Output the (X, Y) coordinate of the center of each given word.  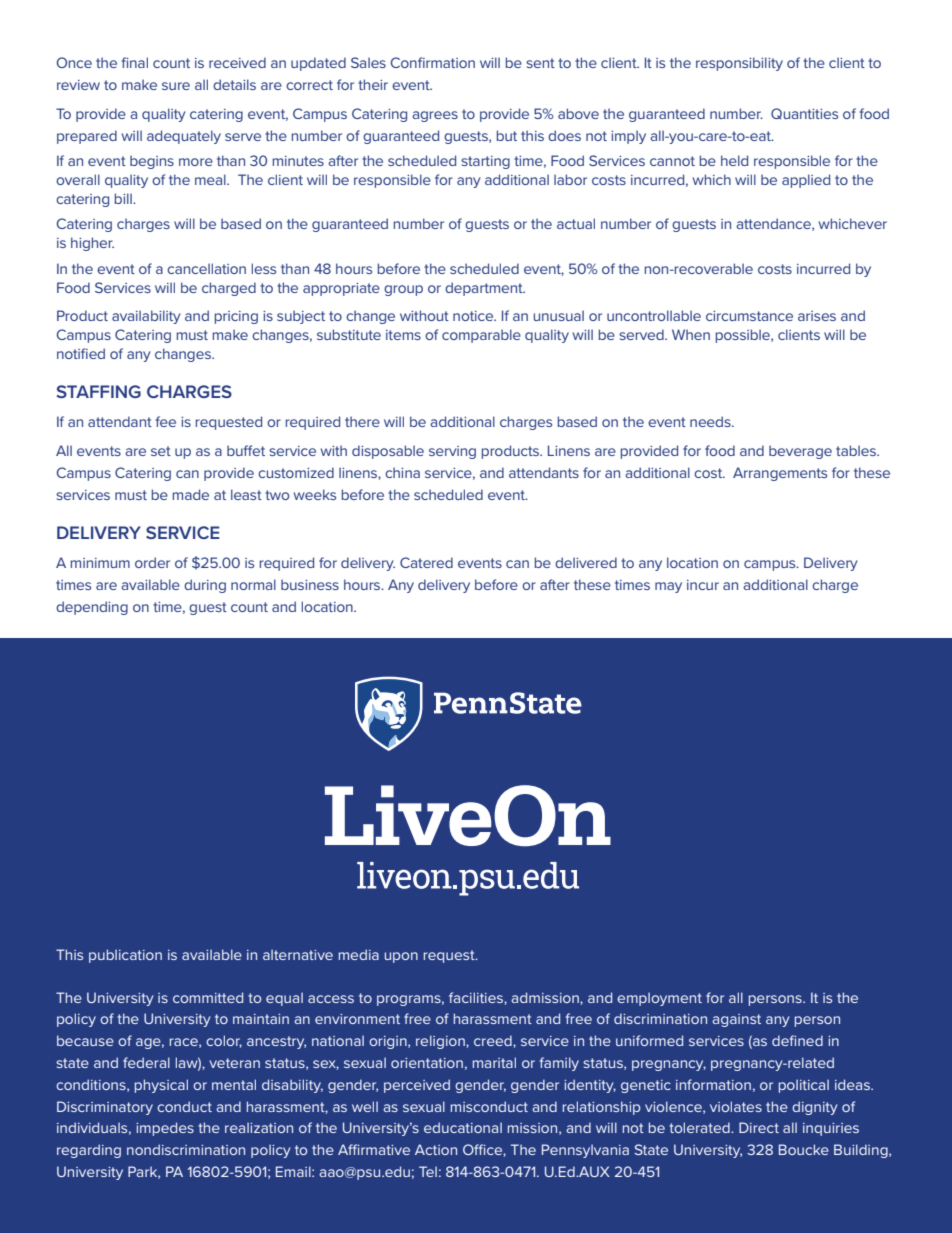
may (668, 587)
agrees (435, 116)
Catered (426, 562)
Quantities (804, 113)
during (205, 586)
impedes (165, 1129)
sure (176, 86)
